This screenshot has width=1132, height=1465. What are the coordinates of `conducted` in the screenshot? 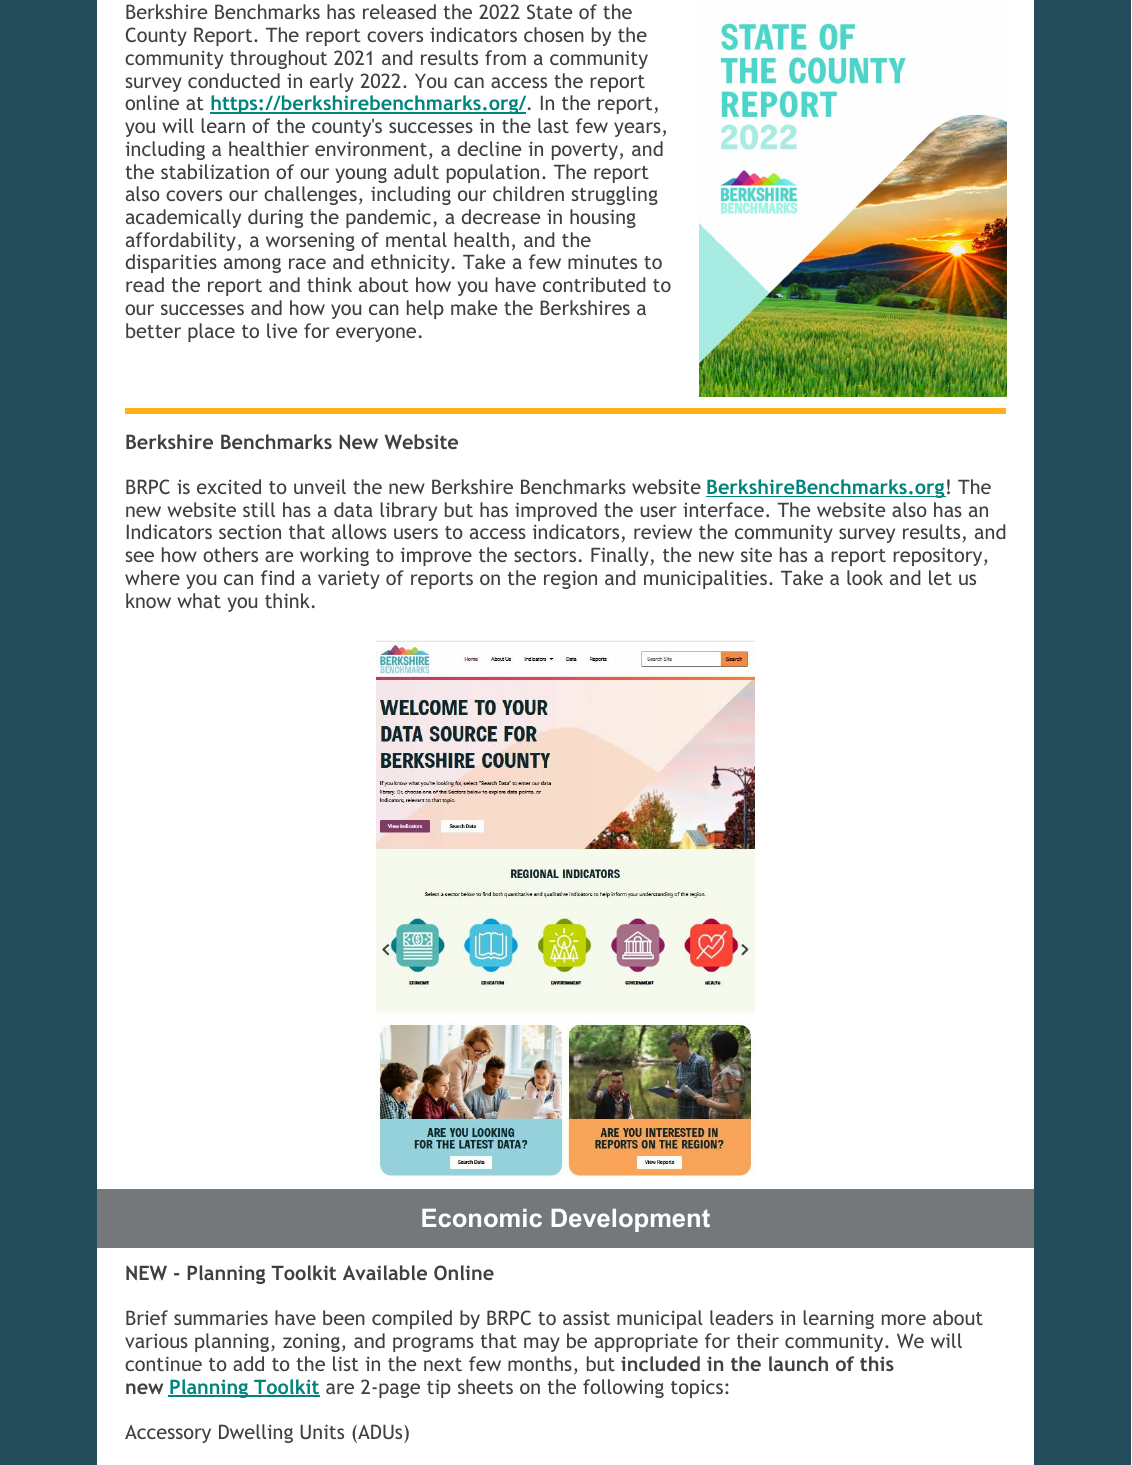 It's located at (234, 80).
